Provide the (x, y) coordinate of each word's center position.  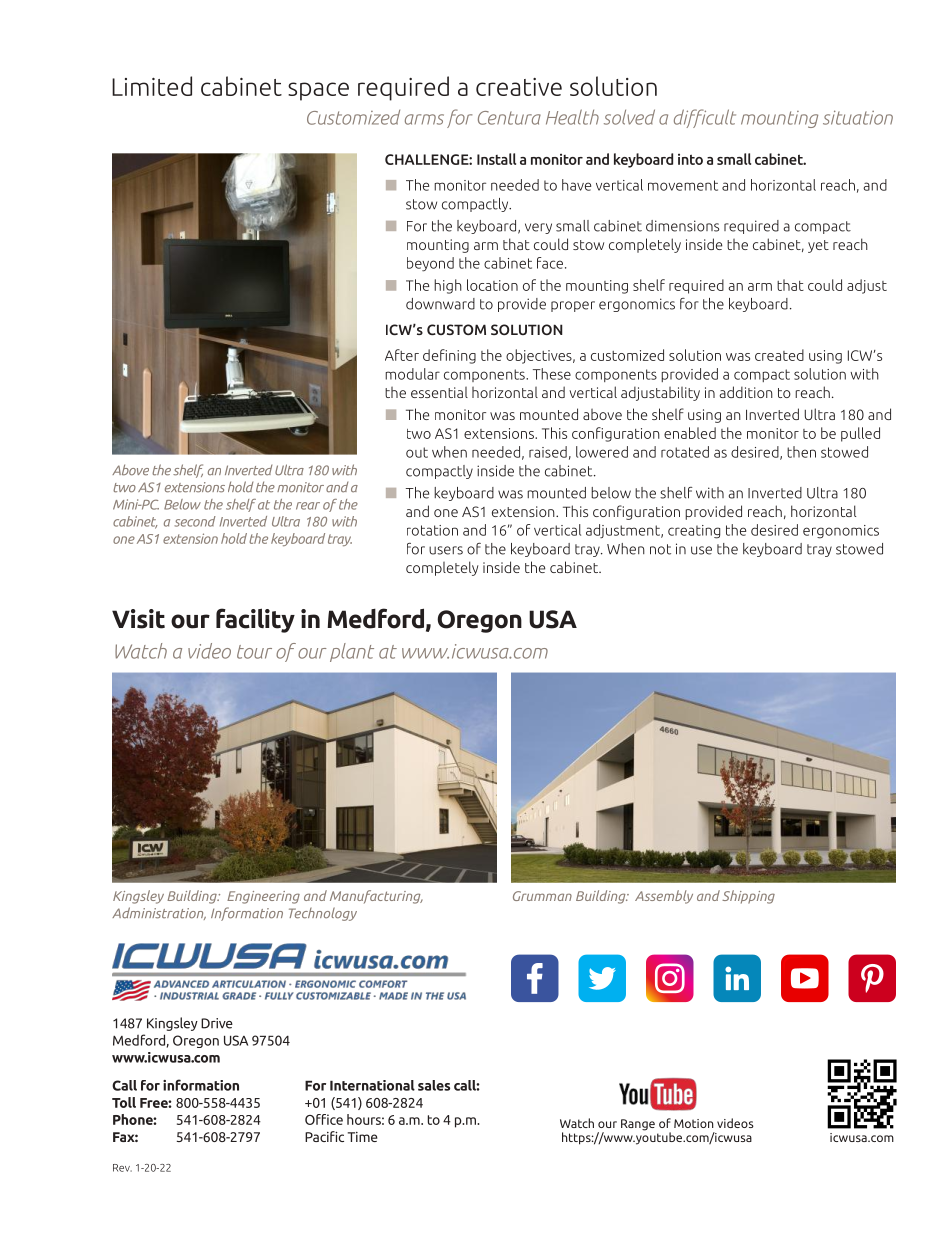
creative (519, 87)
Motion (694, 1123)
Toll (124, 1102)
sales (434, 1085)
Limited (152, 86)
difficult (705, 118)
